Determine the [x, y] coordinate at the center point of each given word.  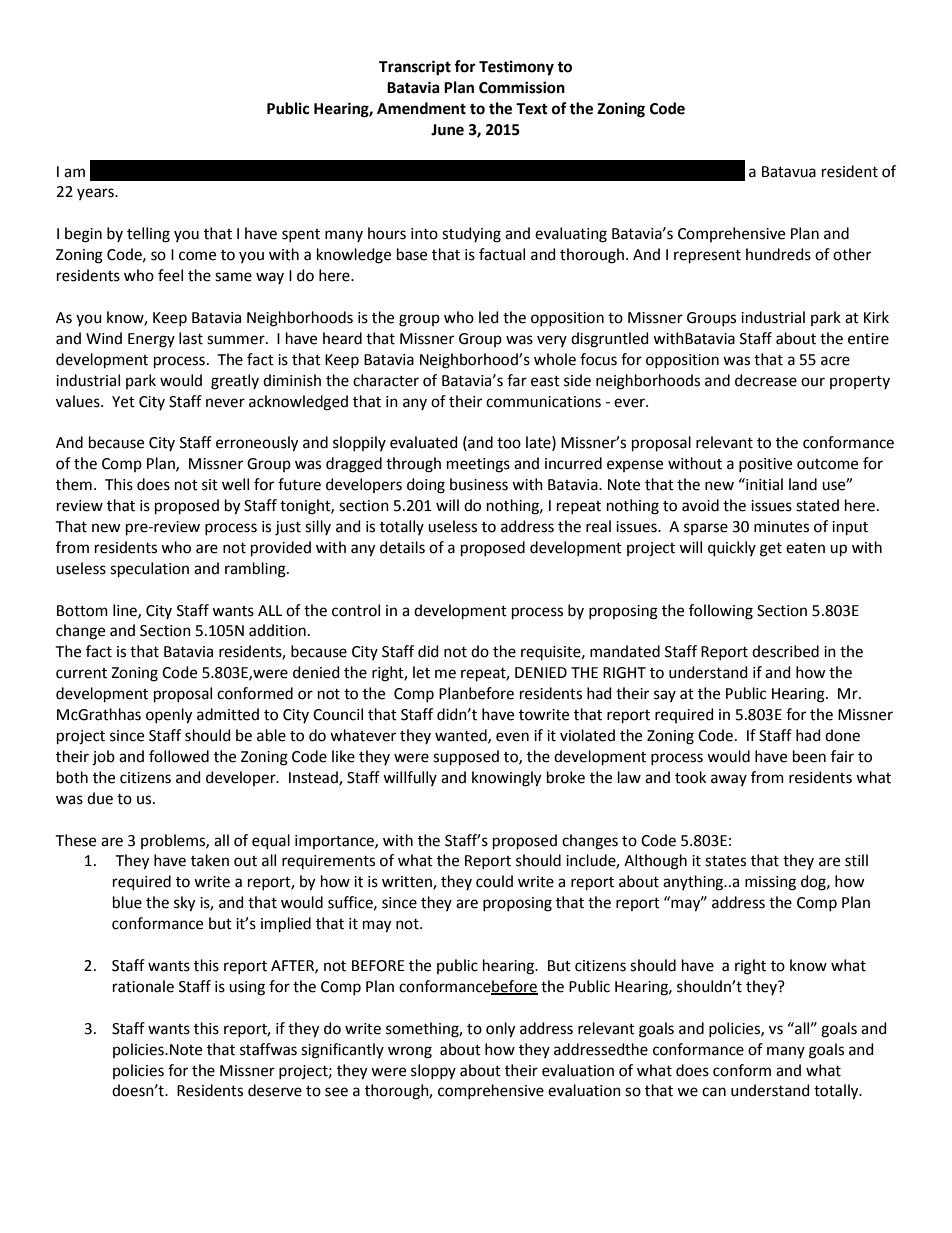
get [771, 550]
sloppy [433, 1071]
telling [148, 235]
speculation [149, 569]
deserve [275, 1090]
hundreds [778, 254]
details [402, 547]
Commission [522, 87]
